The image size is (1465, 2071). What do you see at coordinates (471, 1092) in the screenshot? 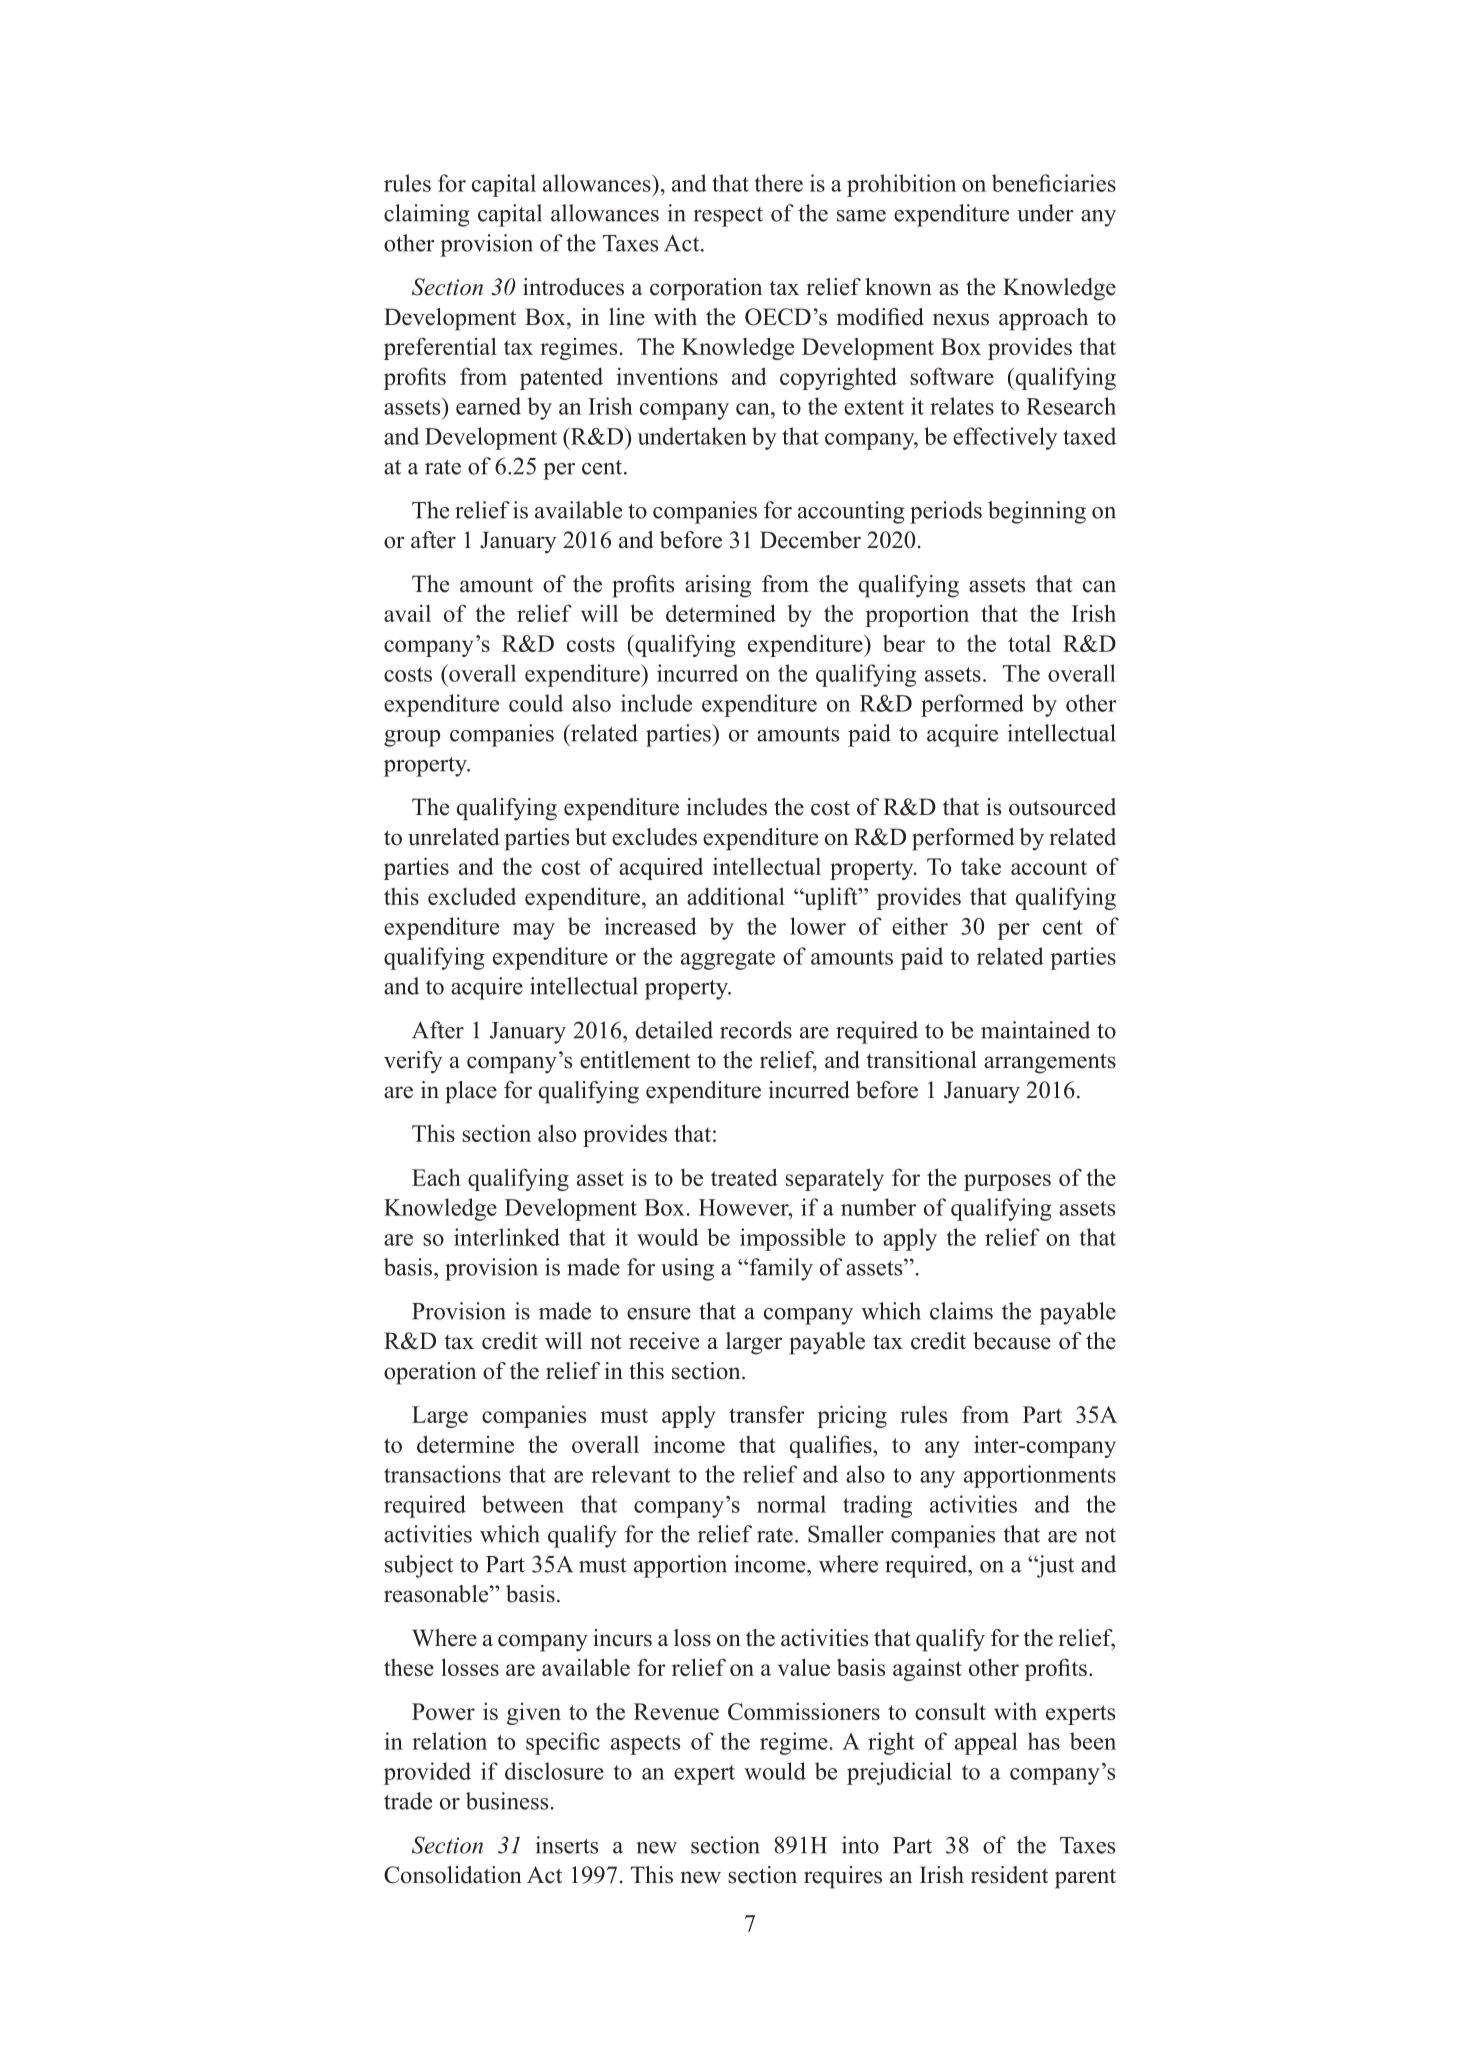
I see `place` at bounding box center [471, 1092].
